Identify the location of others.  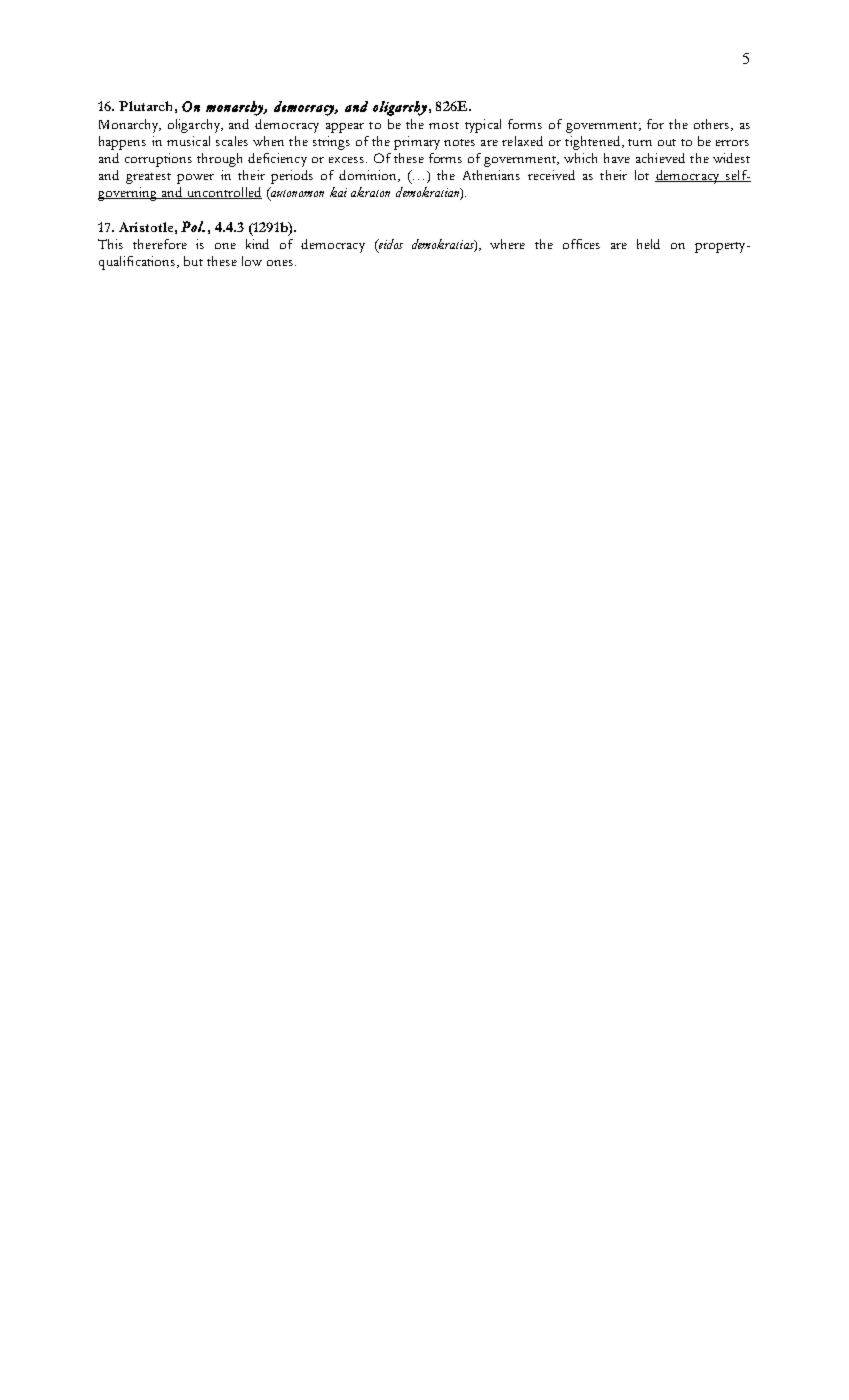
(713, 125).
